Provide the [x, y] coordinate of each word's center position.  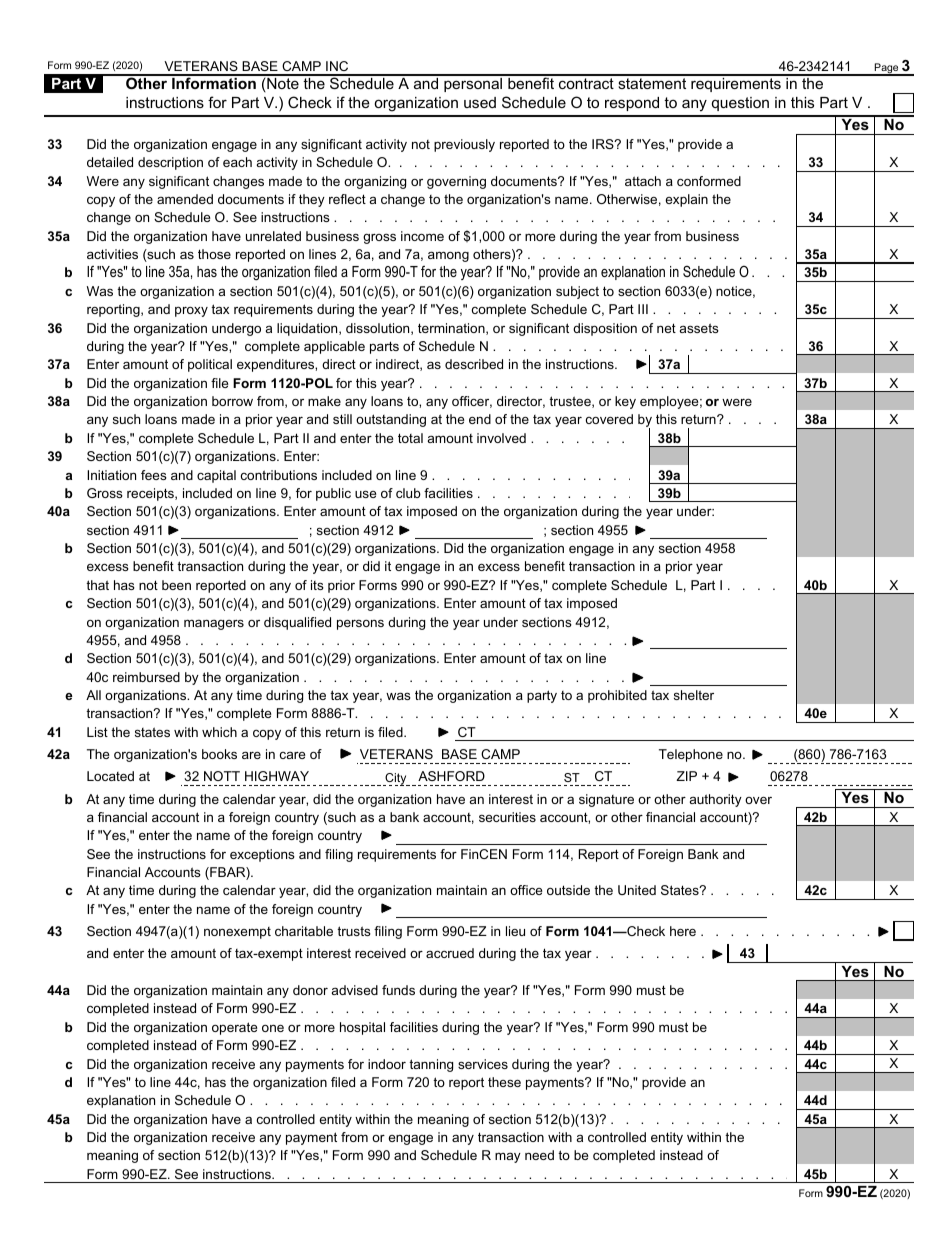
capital [216, 476]
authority [716, 800]
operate [234, 1028]
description [170, 163]
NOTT [222, 776]
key [625, 402]
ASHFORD [451, 776]
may [508, 1157]
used [480, 102]
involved [501, 438]
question [740, 104]
